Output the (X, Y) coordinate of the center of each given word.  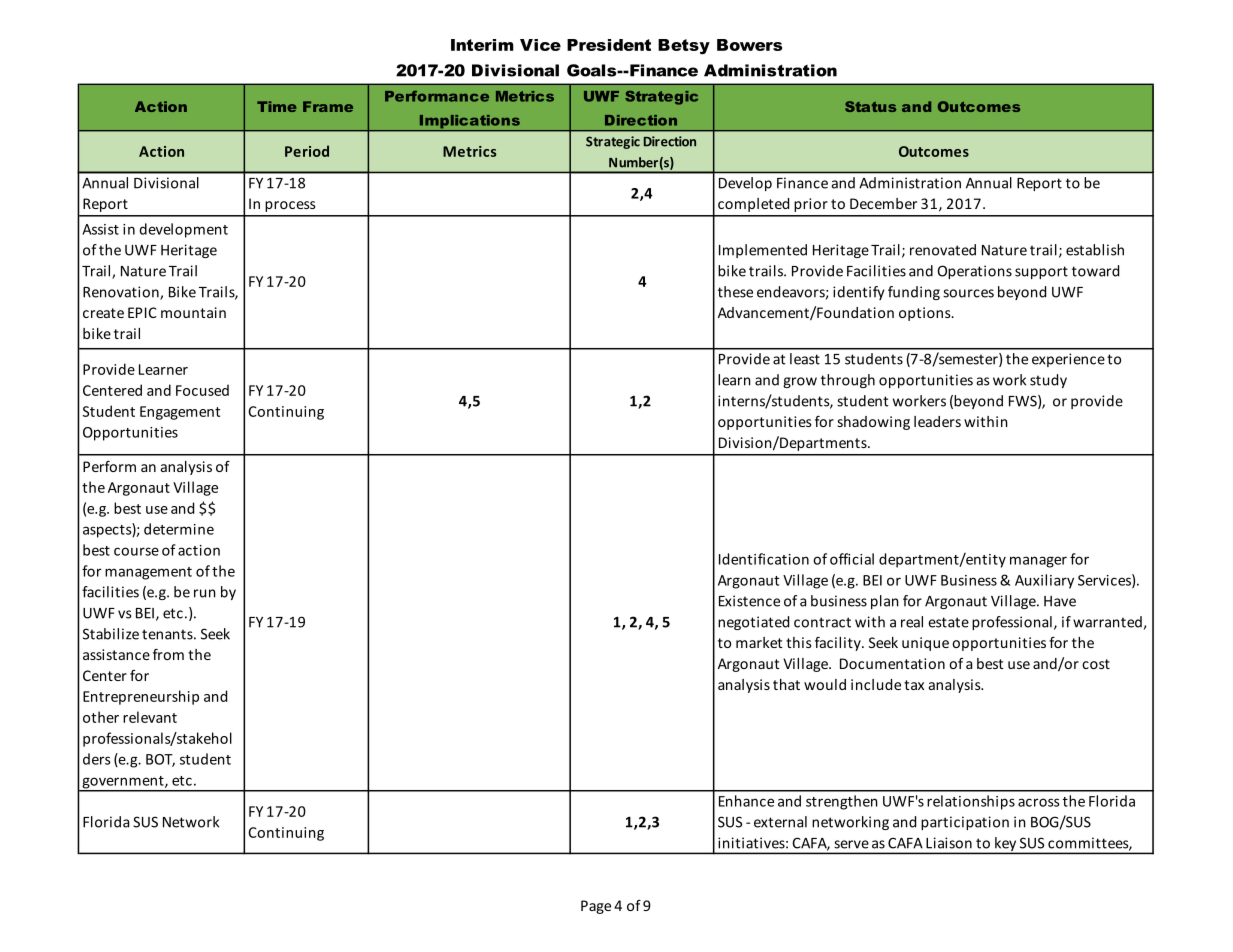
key (1005, 845)
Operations (975, 272)
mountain (193, 312)
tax (914, 685)
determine (179, 529)
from (168, 654)
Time (277, 106)
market (759, 642)
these (735, 292)
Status (870, 106)
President (609, 45)
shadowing (874, 423)
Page (596, 907)
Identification (764, 559)
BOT (160, 760)
